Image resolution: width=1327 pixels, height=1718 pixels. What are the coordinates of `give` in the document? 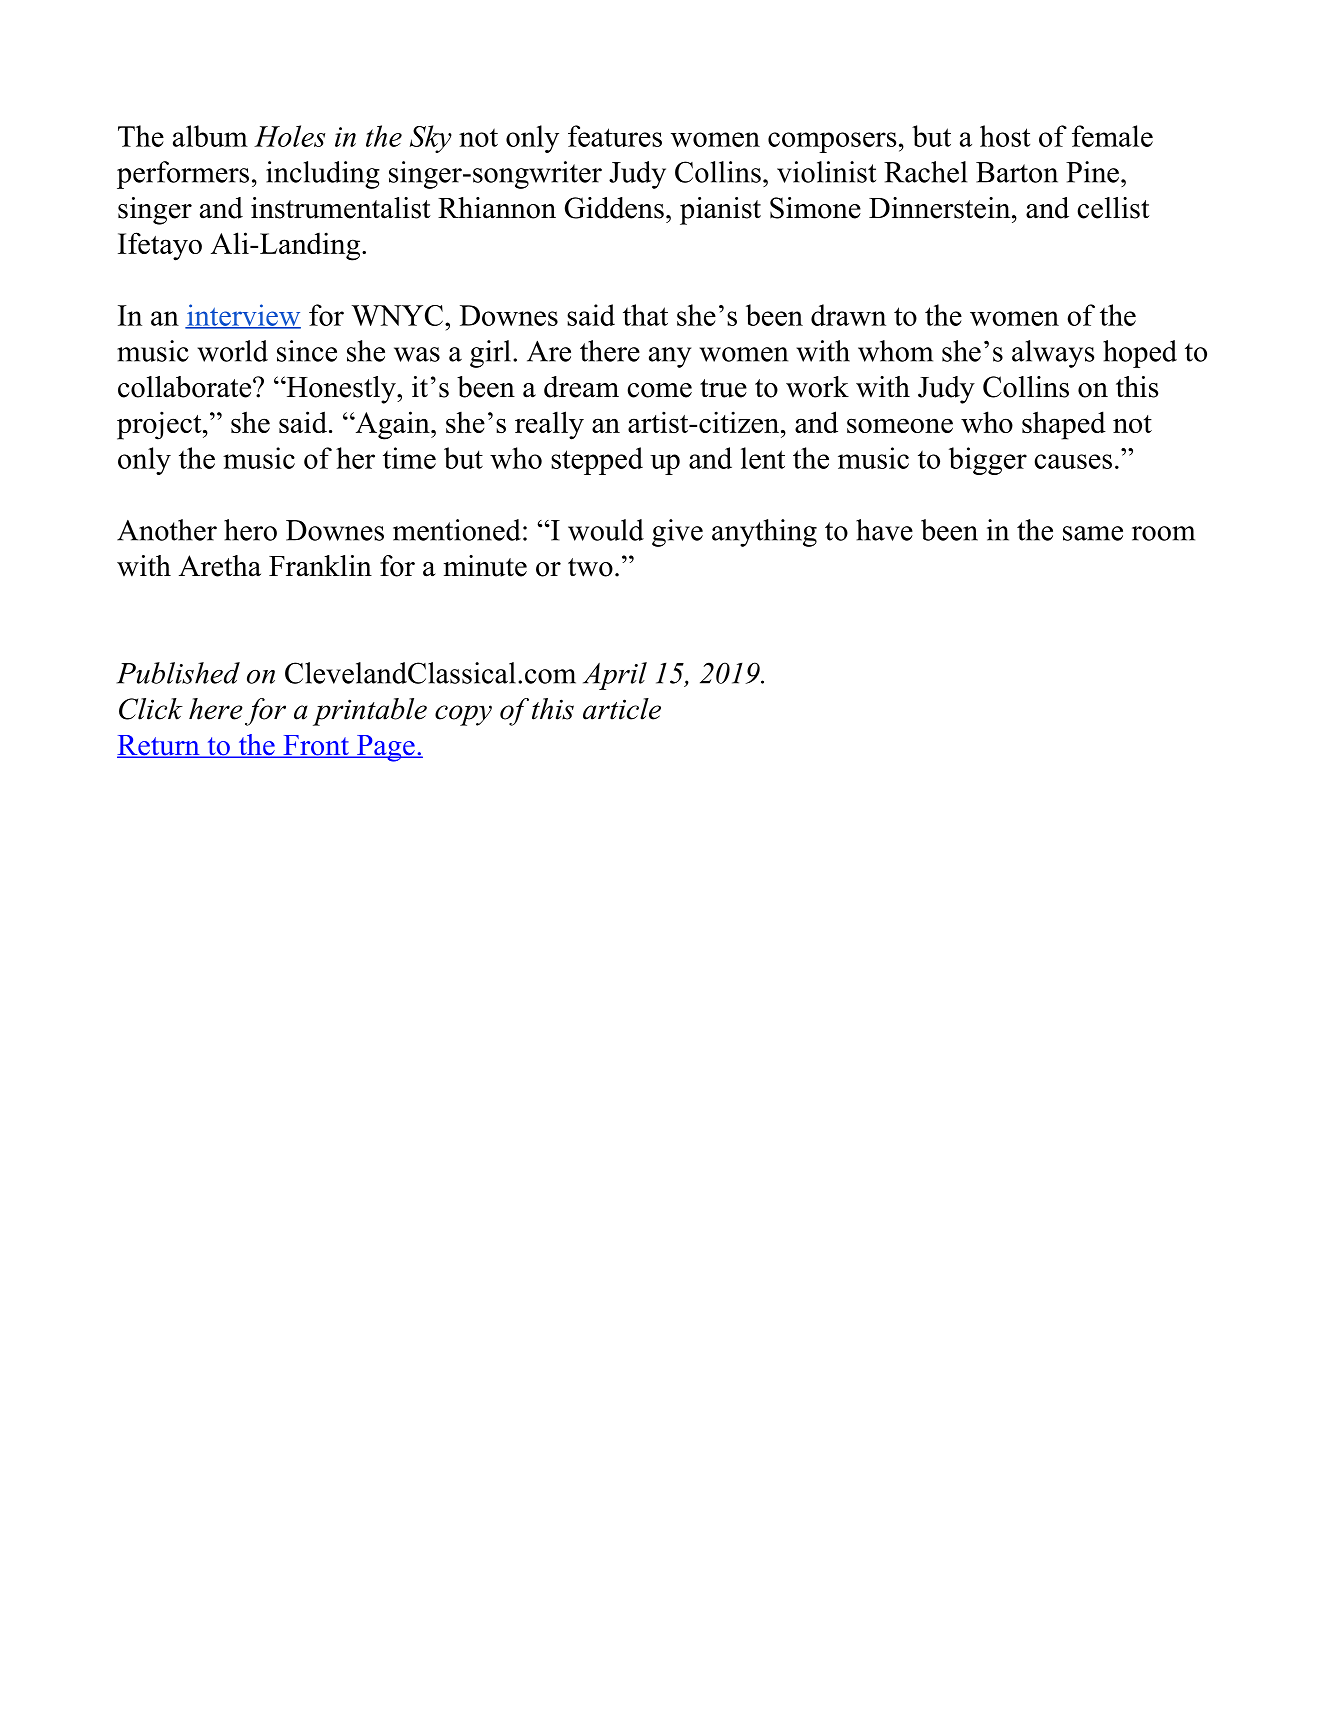 It's located at (677, 533).
